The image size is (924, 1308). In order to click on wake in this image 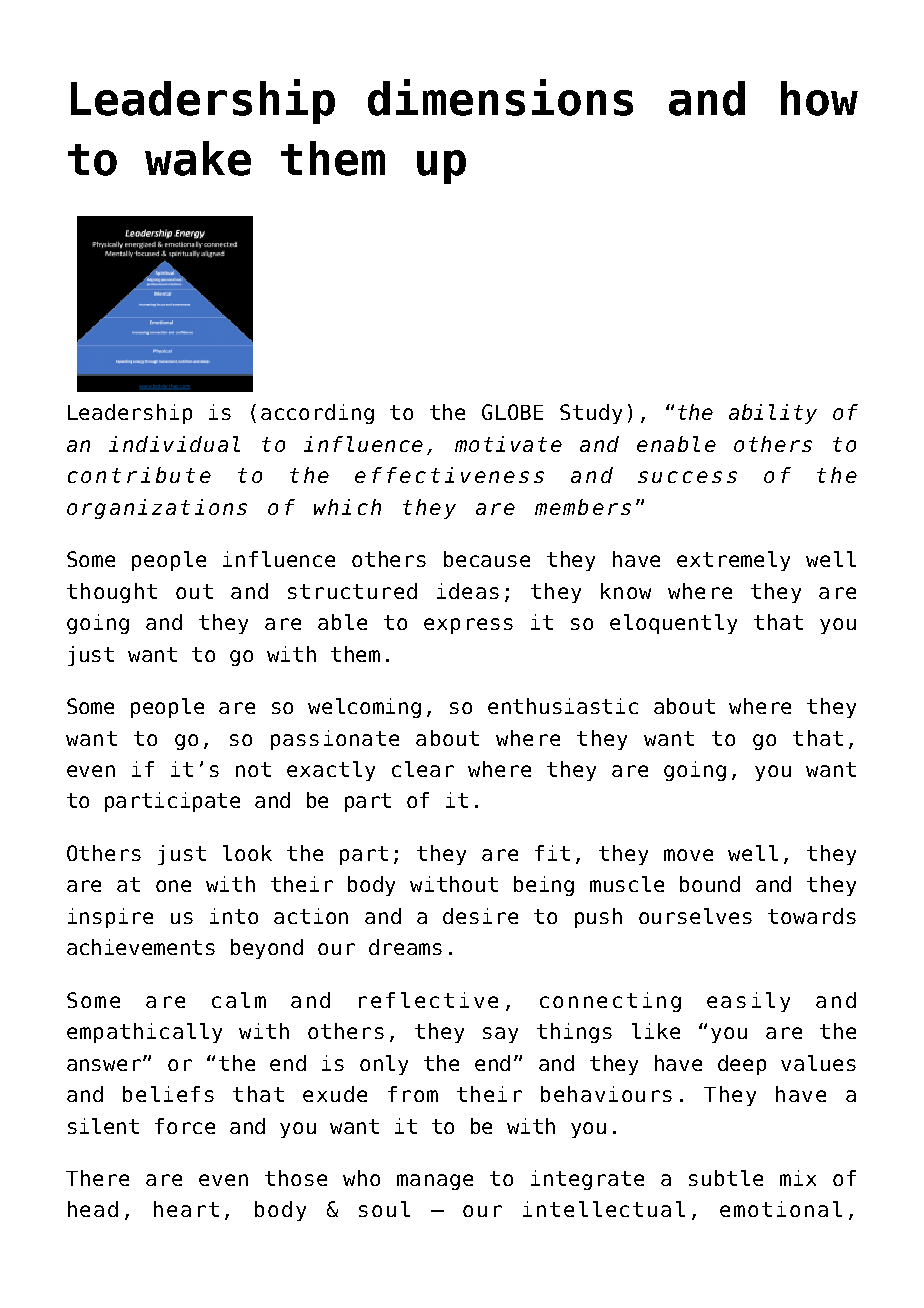, I will do `click(198, 158)`.
